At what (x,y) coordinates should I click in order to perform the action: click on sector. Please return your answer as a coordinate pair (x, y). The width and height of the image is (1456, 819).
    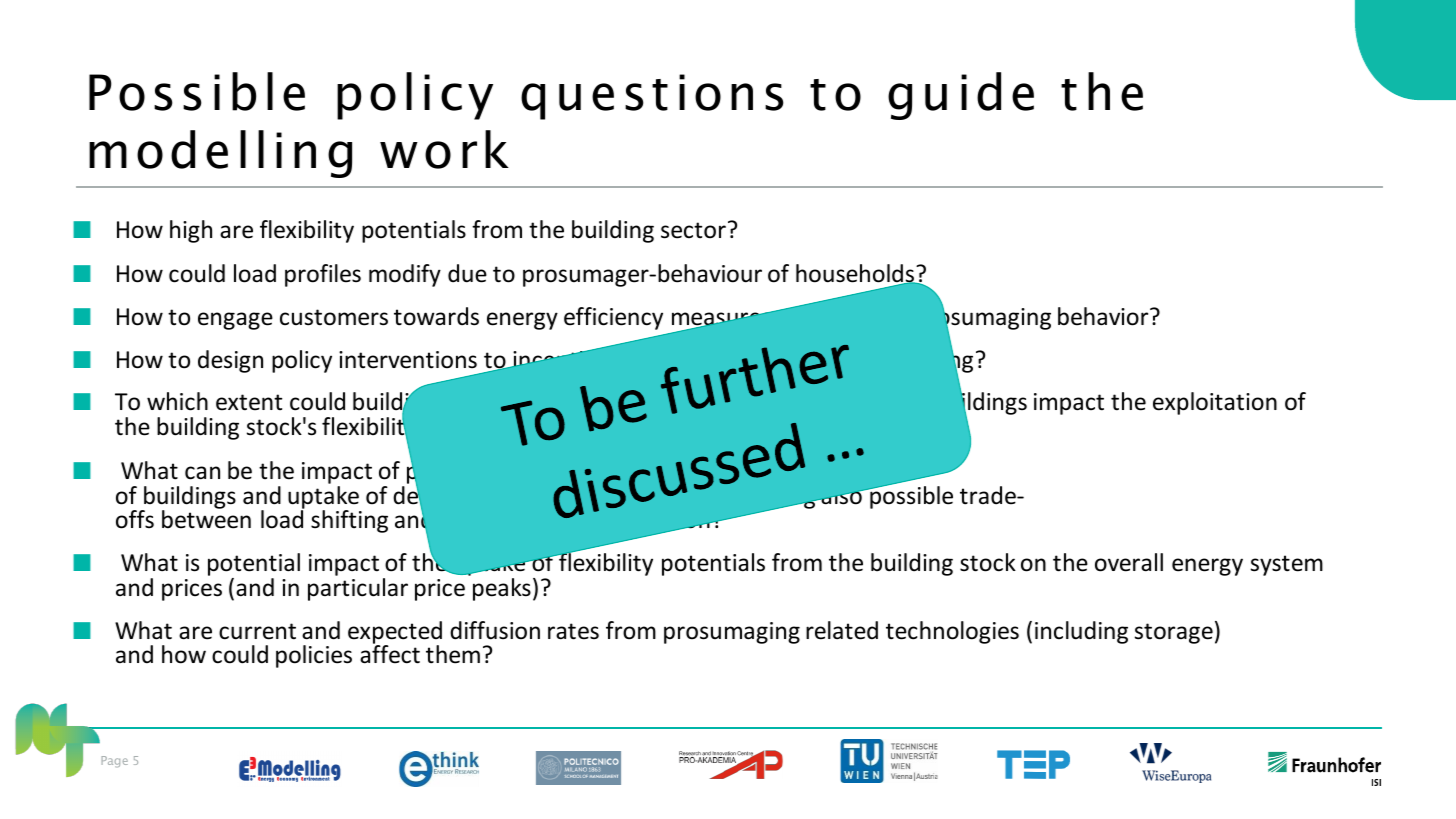
    Looking at the image, I should click on (693, 230).
